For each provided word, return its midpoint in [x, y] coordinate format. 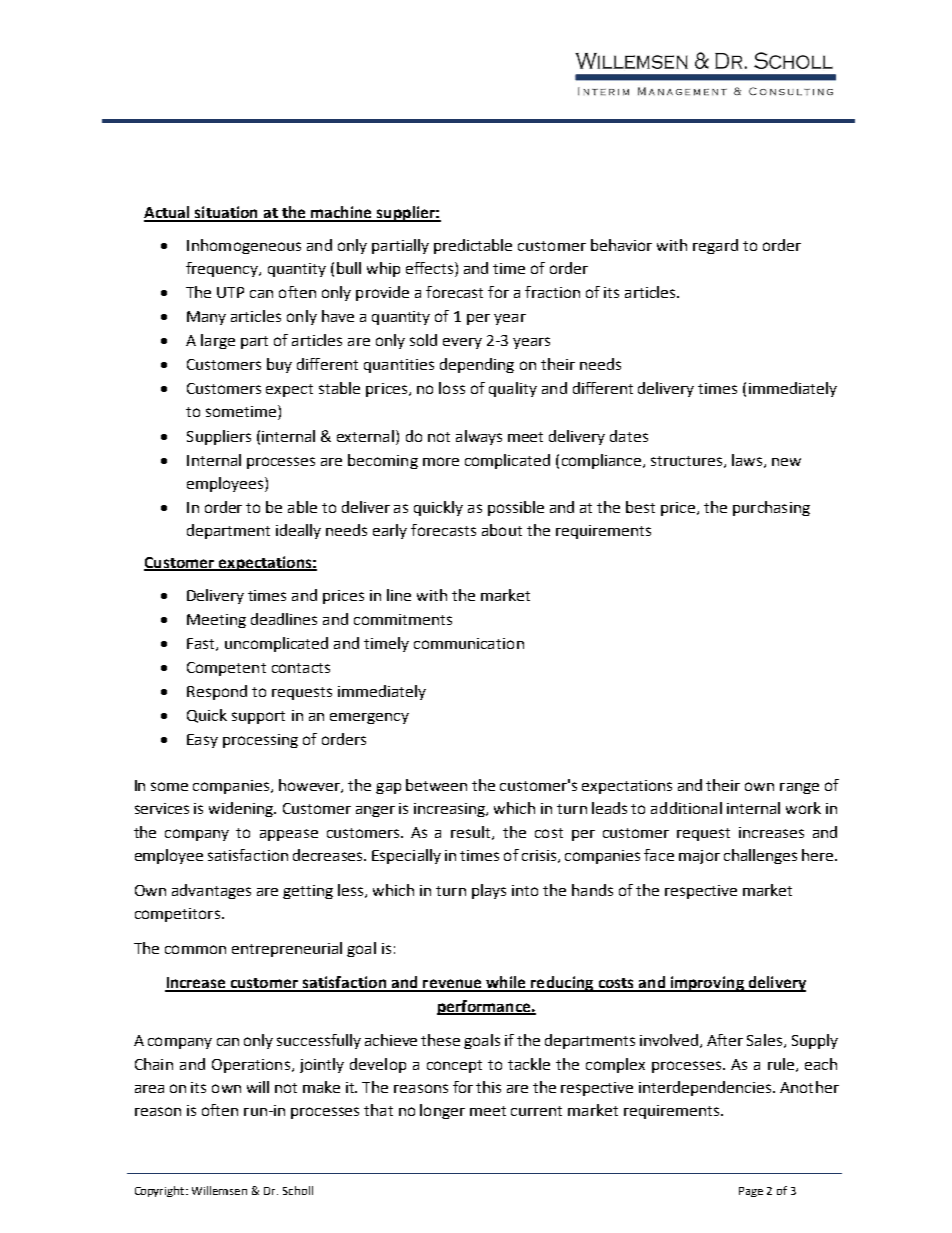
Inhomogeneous [244, 246]
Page [751, 1192]
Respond [217, 692]
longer [442, 1111]
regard [715, 246]
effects [431, 268]
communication [469, 643]
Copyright [161, 1191]
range [799, 788]
